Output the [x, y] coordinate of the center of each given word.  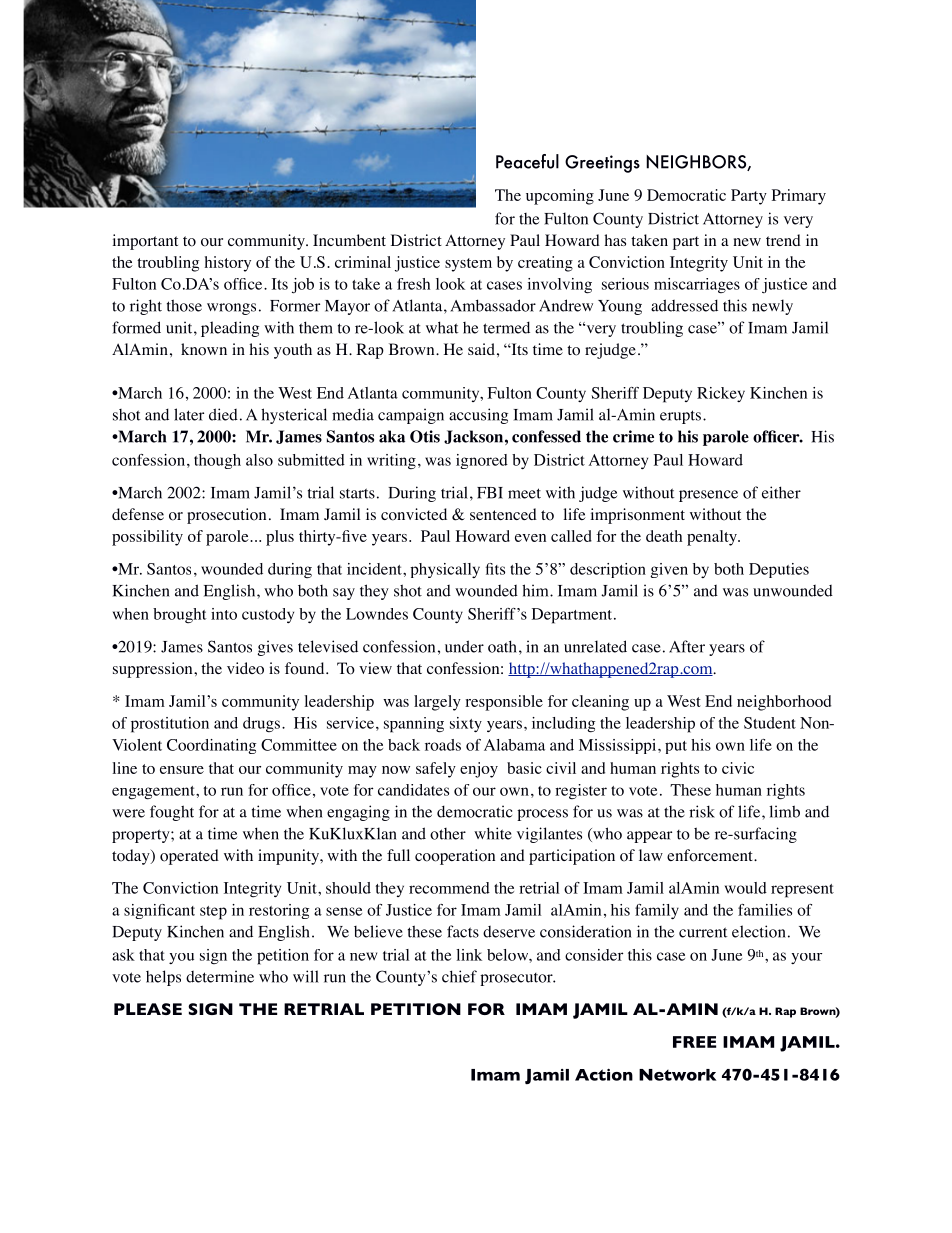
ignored [482, 461]
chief [459, 976]
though [217, 461]
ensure [182, 770]
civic [738, 768]
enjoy [479, 770]
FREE [694, 1042]
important [145, 242]
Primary [799, 197]
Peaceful [527, 161]
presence [708, 496]
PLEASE [148, 1009]
